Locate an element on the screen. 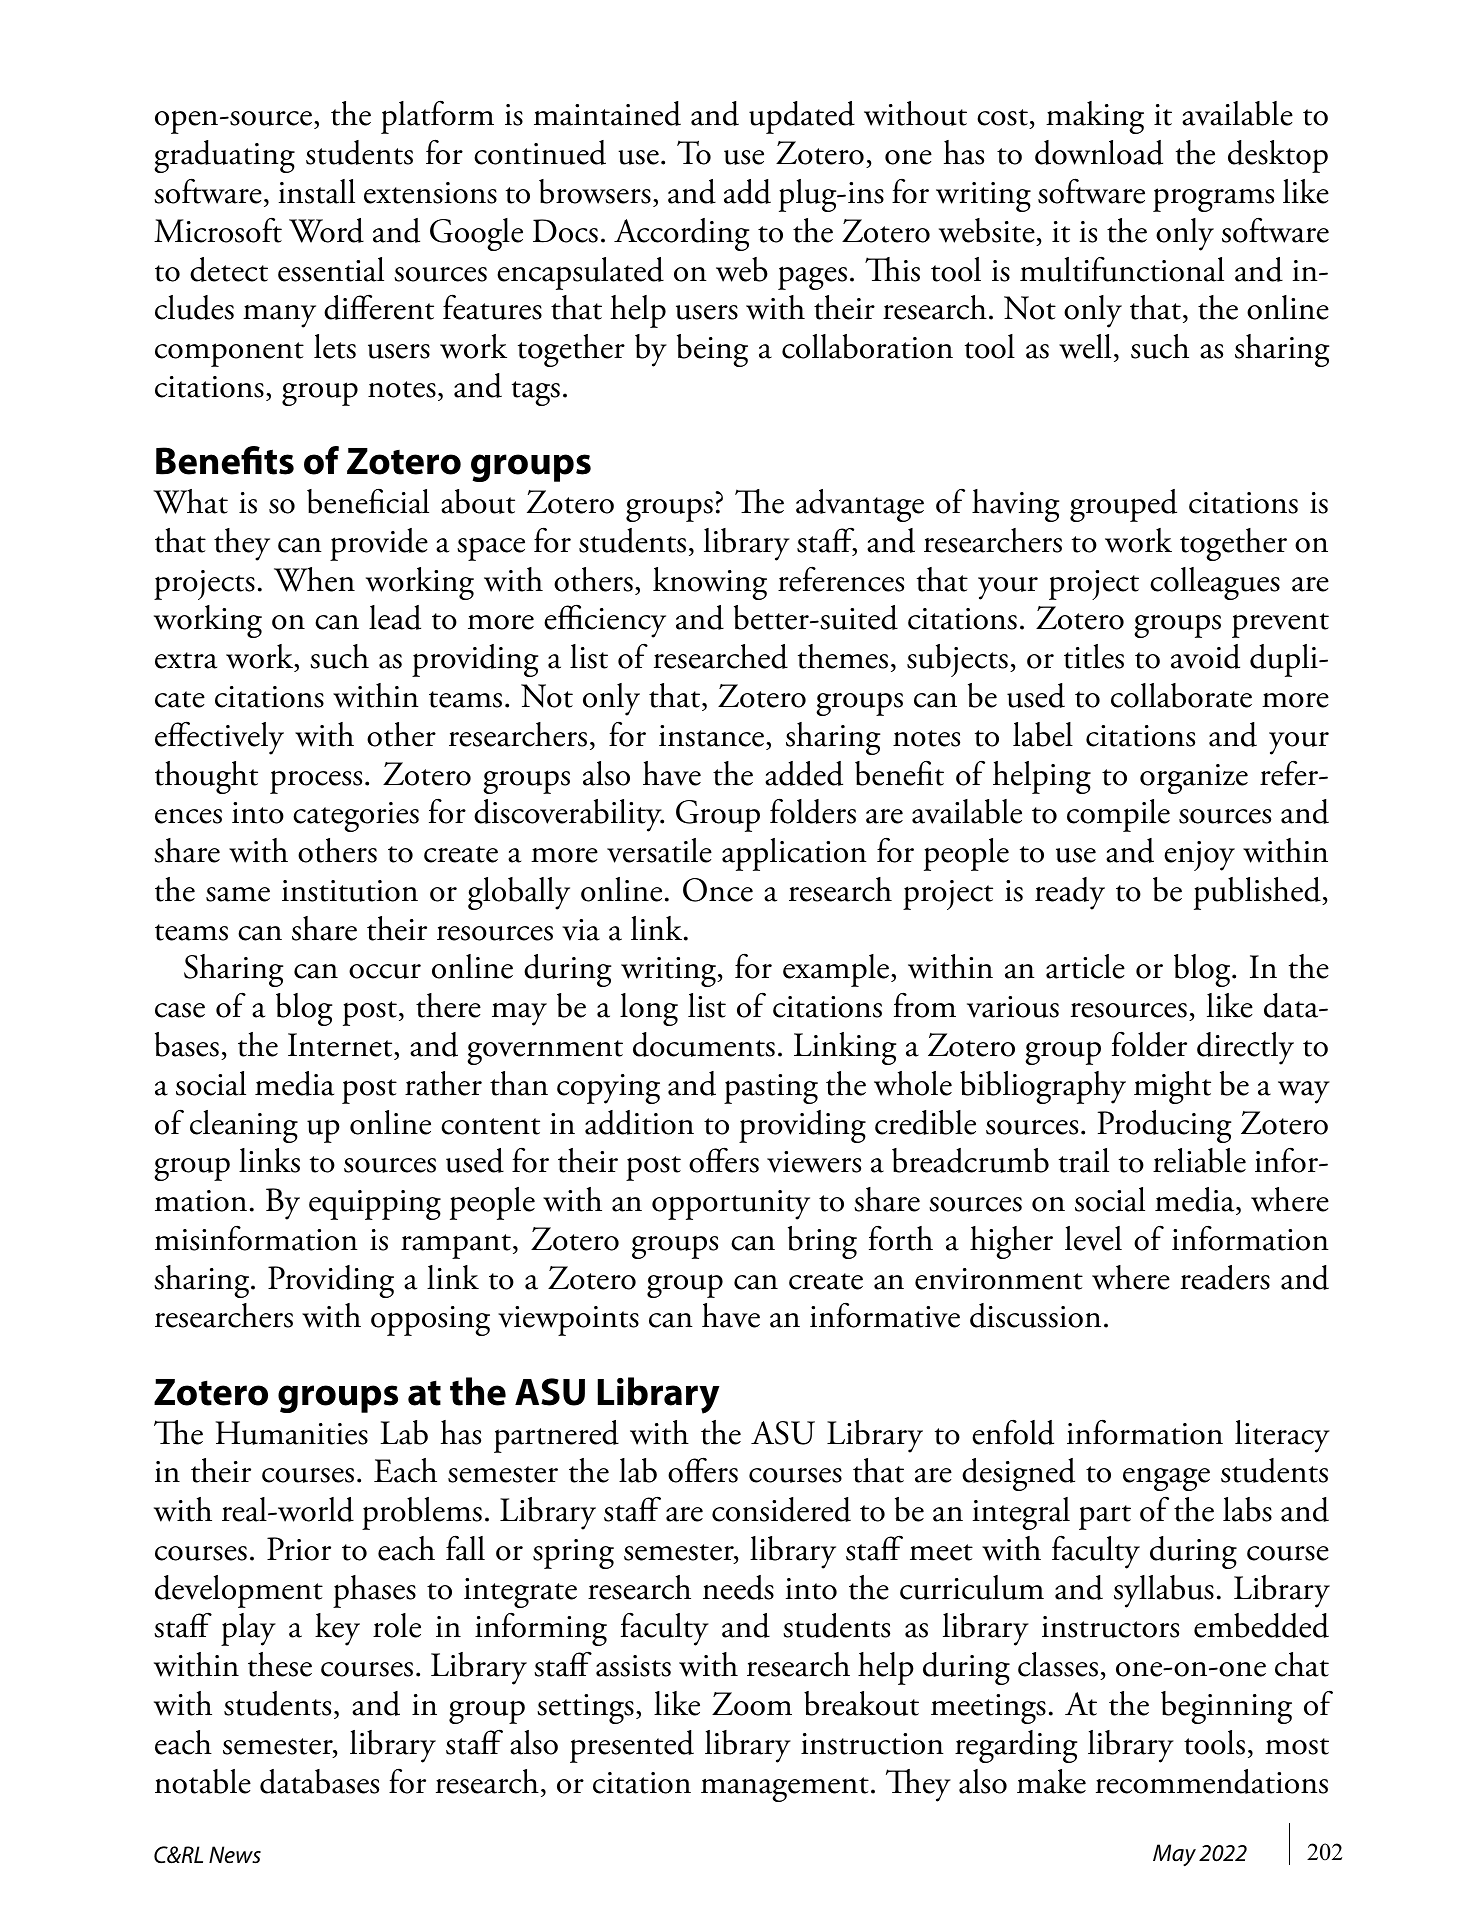  documents is located at coordinates (704, 1044).
